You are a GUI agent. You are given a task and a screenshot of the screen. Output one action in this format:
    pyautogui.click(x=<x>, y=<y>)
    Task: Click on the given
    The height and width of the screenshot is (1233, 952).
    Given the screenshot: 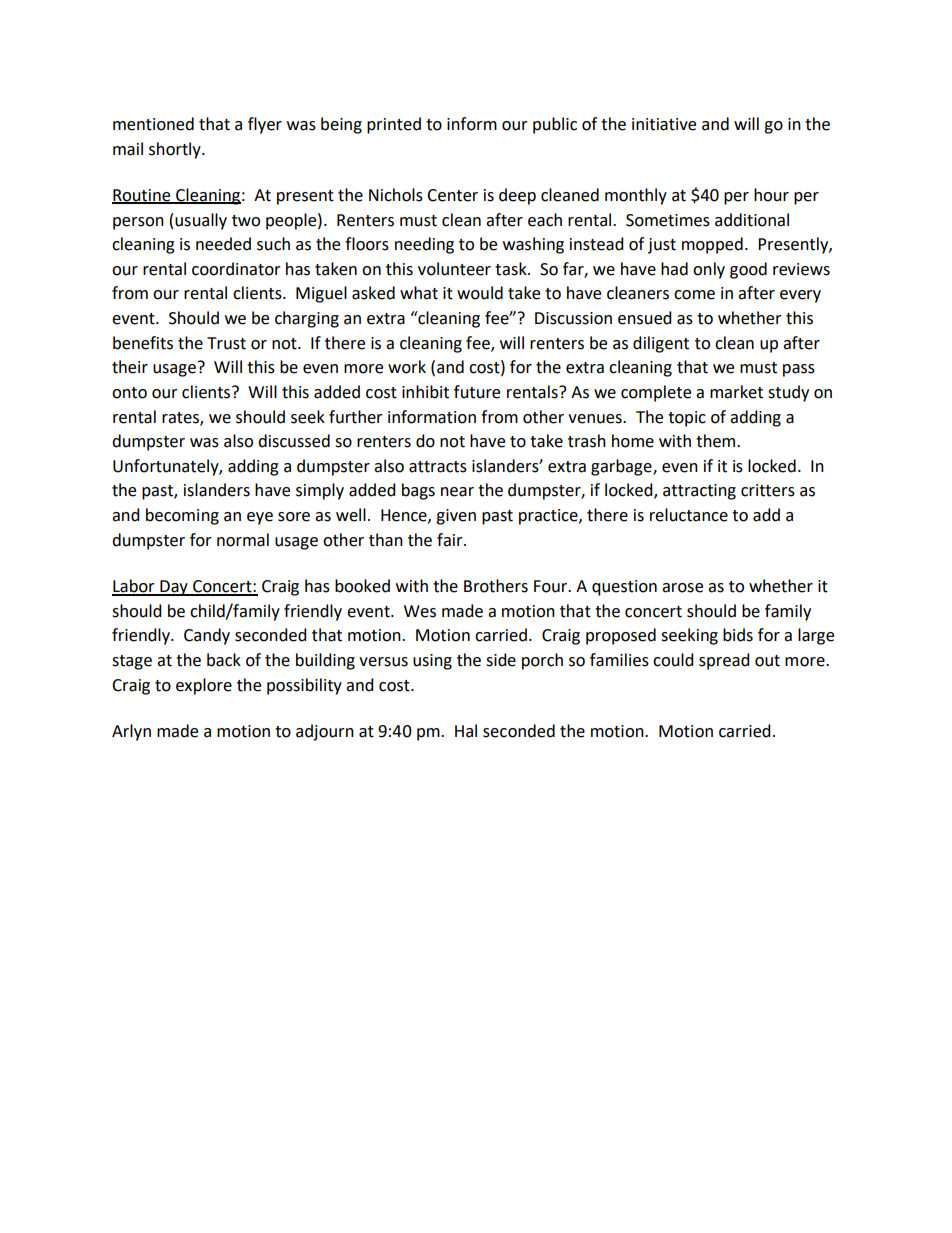 What is the action you would take?
    pyautogui.click(x=456, y=517)
